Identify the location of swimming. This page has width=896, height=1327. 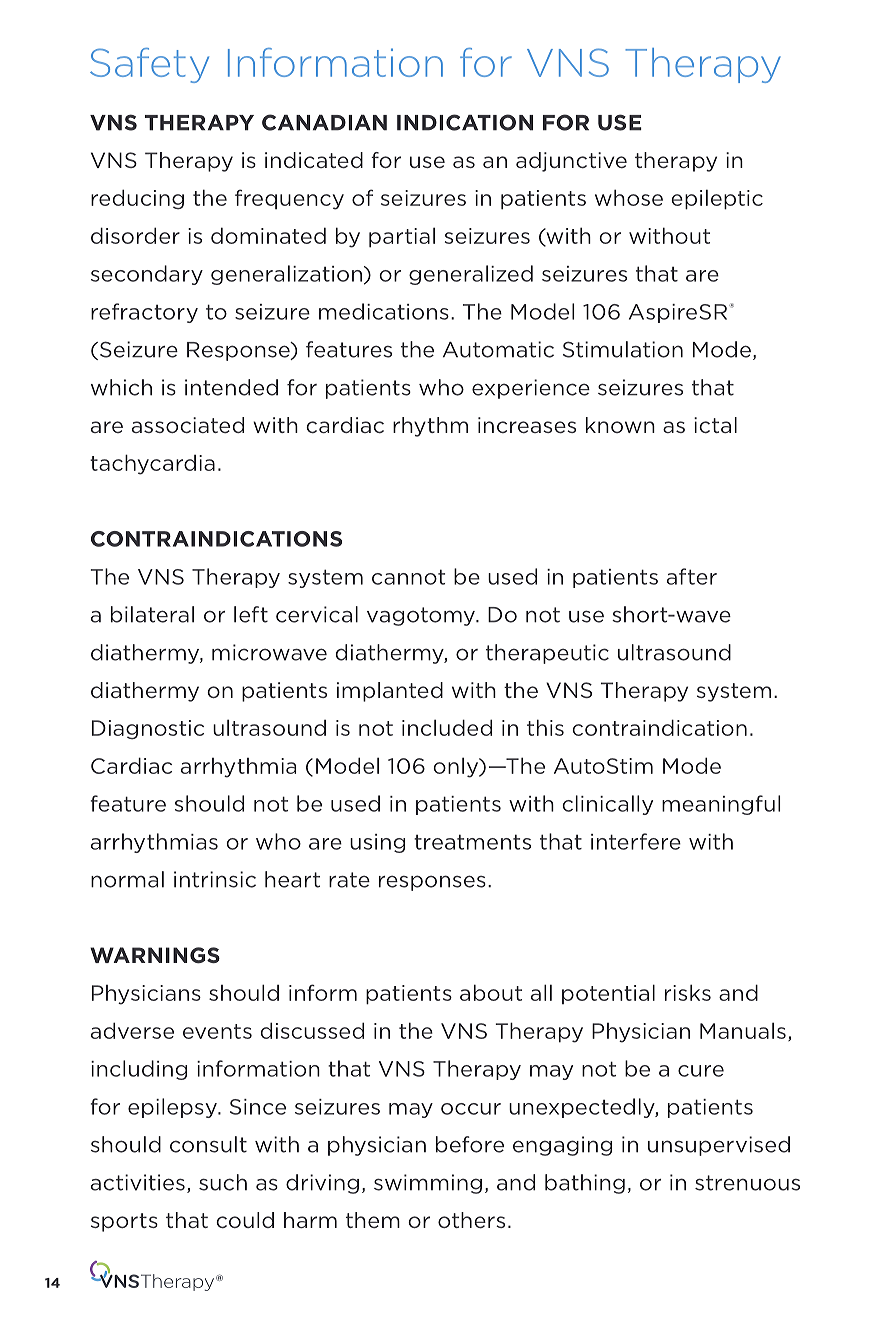
(428, 1184).
